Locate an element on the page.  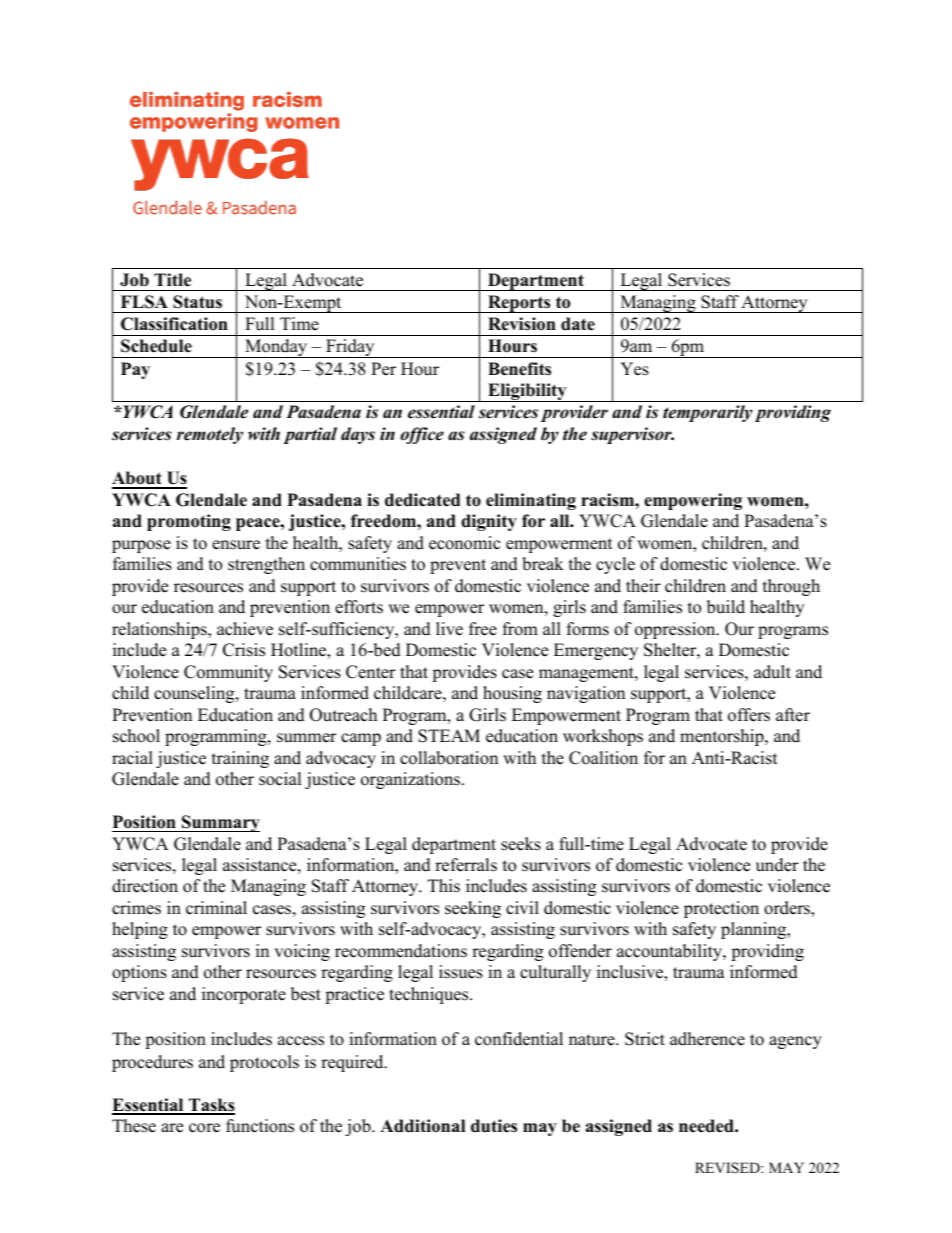
under is located at coordinates (777, 865).
